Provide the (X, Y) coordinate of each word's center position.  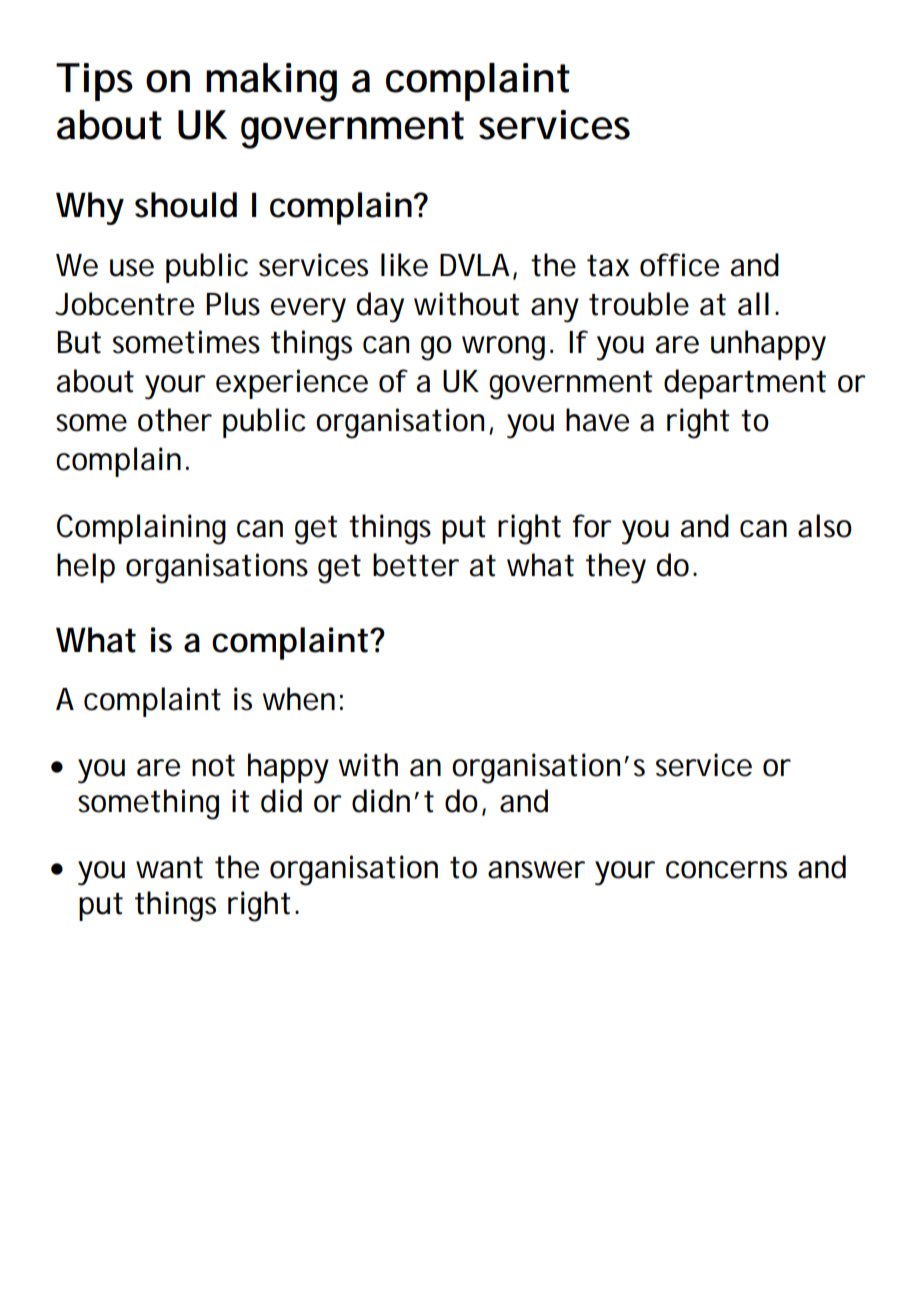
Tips (94, 82)
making (271, 82)
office (679, 265)
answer (536, 870)
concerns (726, 870)
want (169, 868)
